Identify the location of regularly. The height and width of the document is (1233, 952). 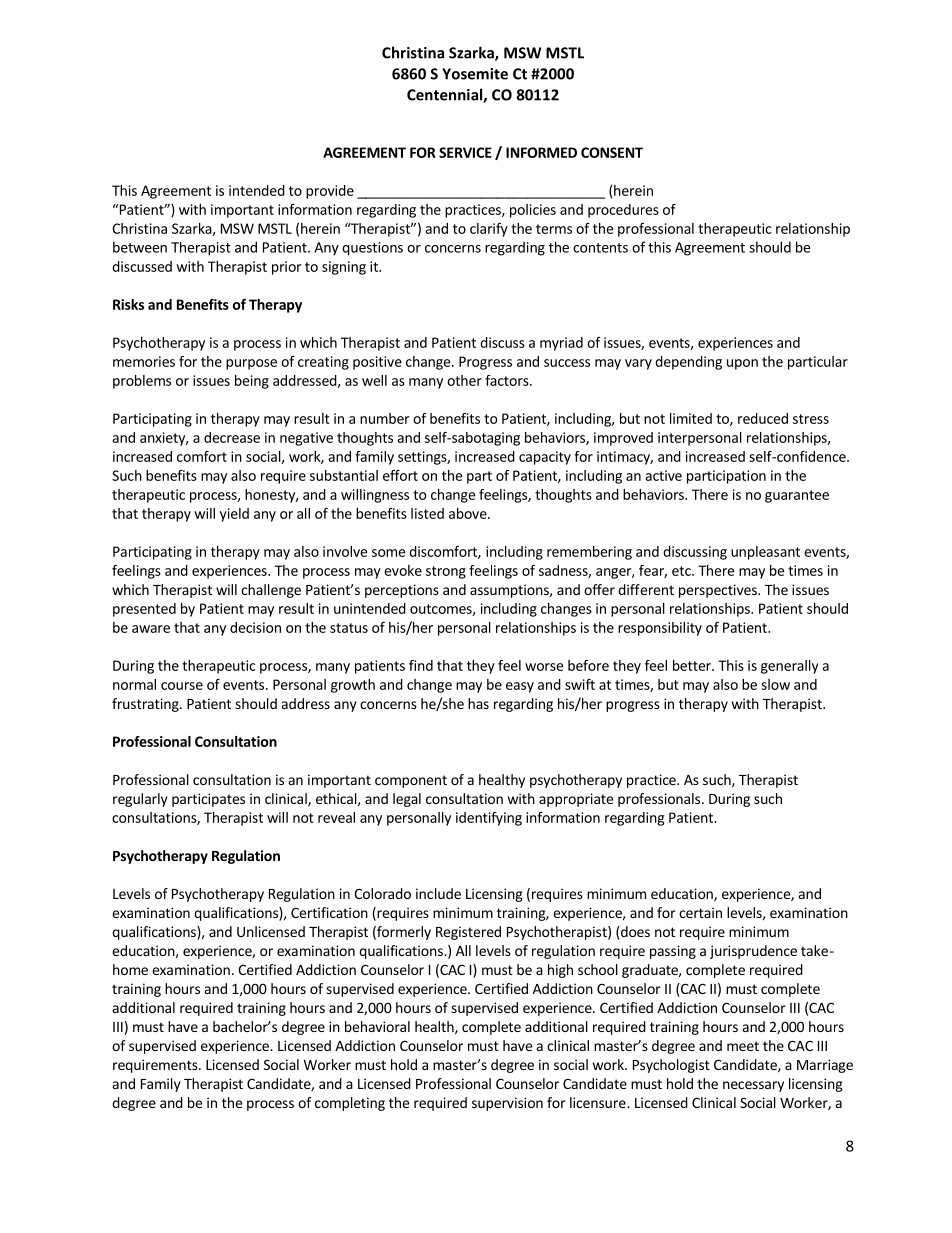
(140, 800).
